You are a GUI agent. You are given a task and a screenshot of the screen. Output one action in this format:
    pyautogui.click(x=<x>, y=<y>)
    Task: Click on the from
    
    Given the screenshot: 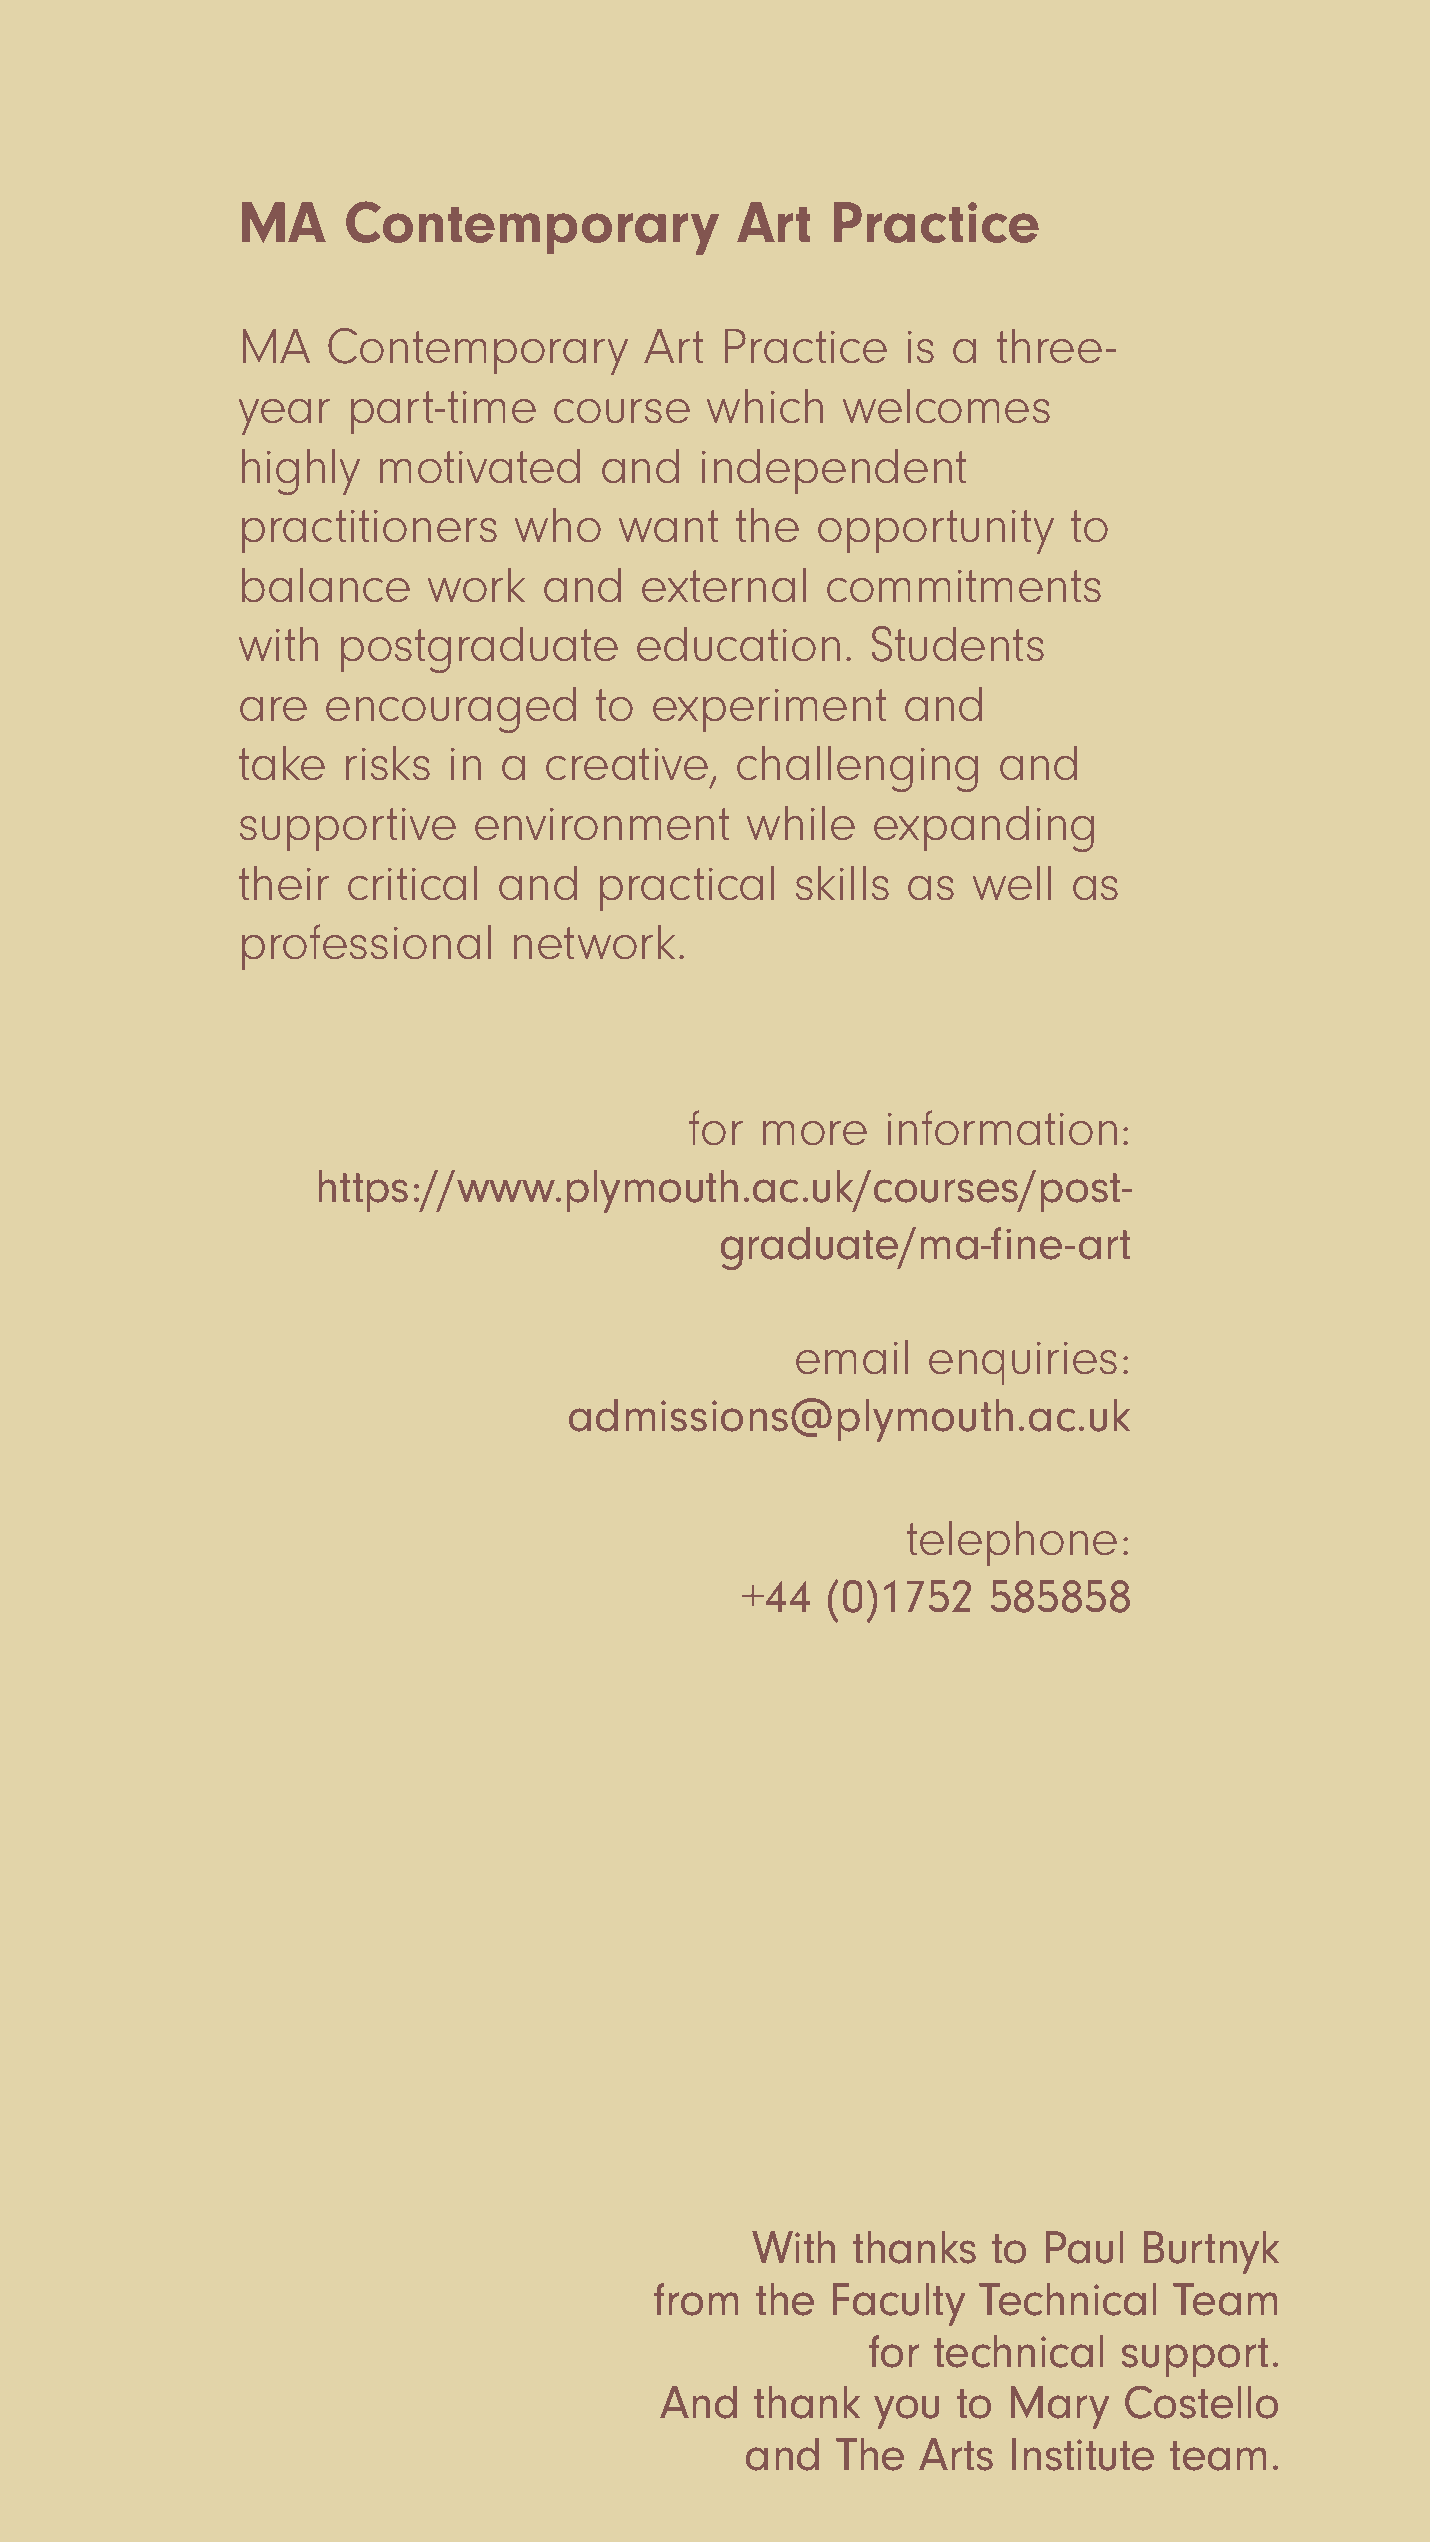 What is the action you would take?
    pyautogui.click(x=696, y=2299)
